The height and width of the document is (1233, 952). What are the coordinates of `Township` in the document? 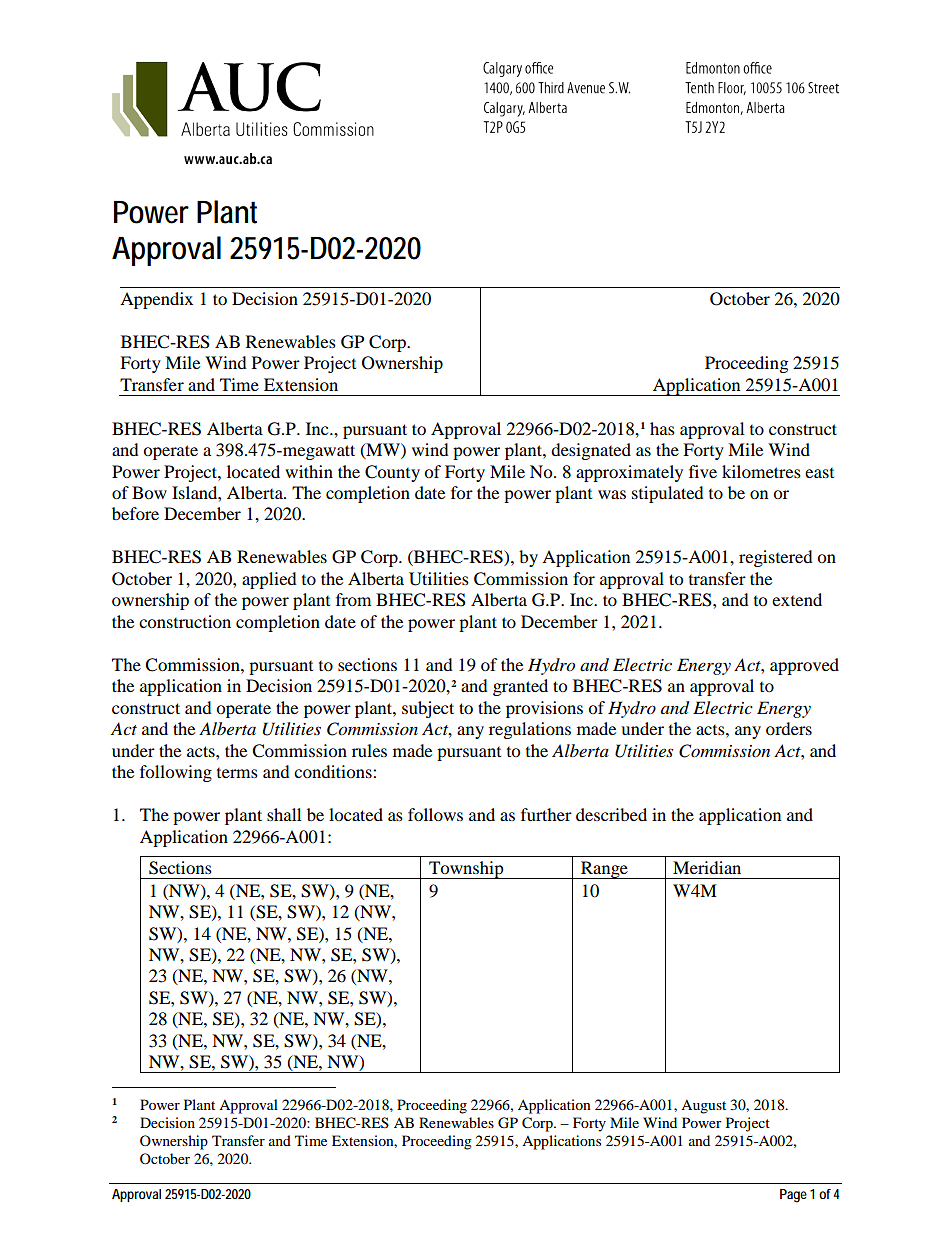 It's located at (466, 870).
